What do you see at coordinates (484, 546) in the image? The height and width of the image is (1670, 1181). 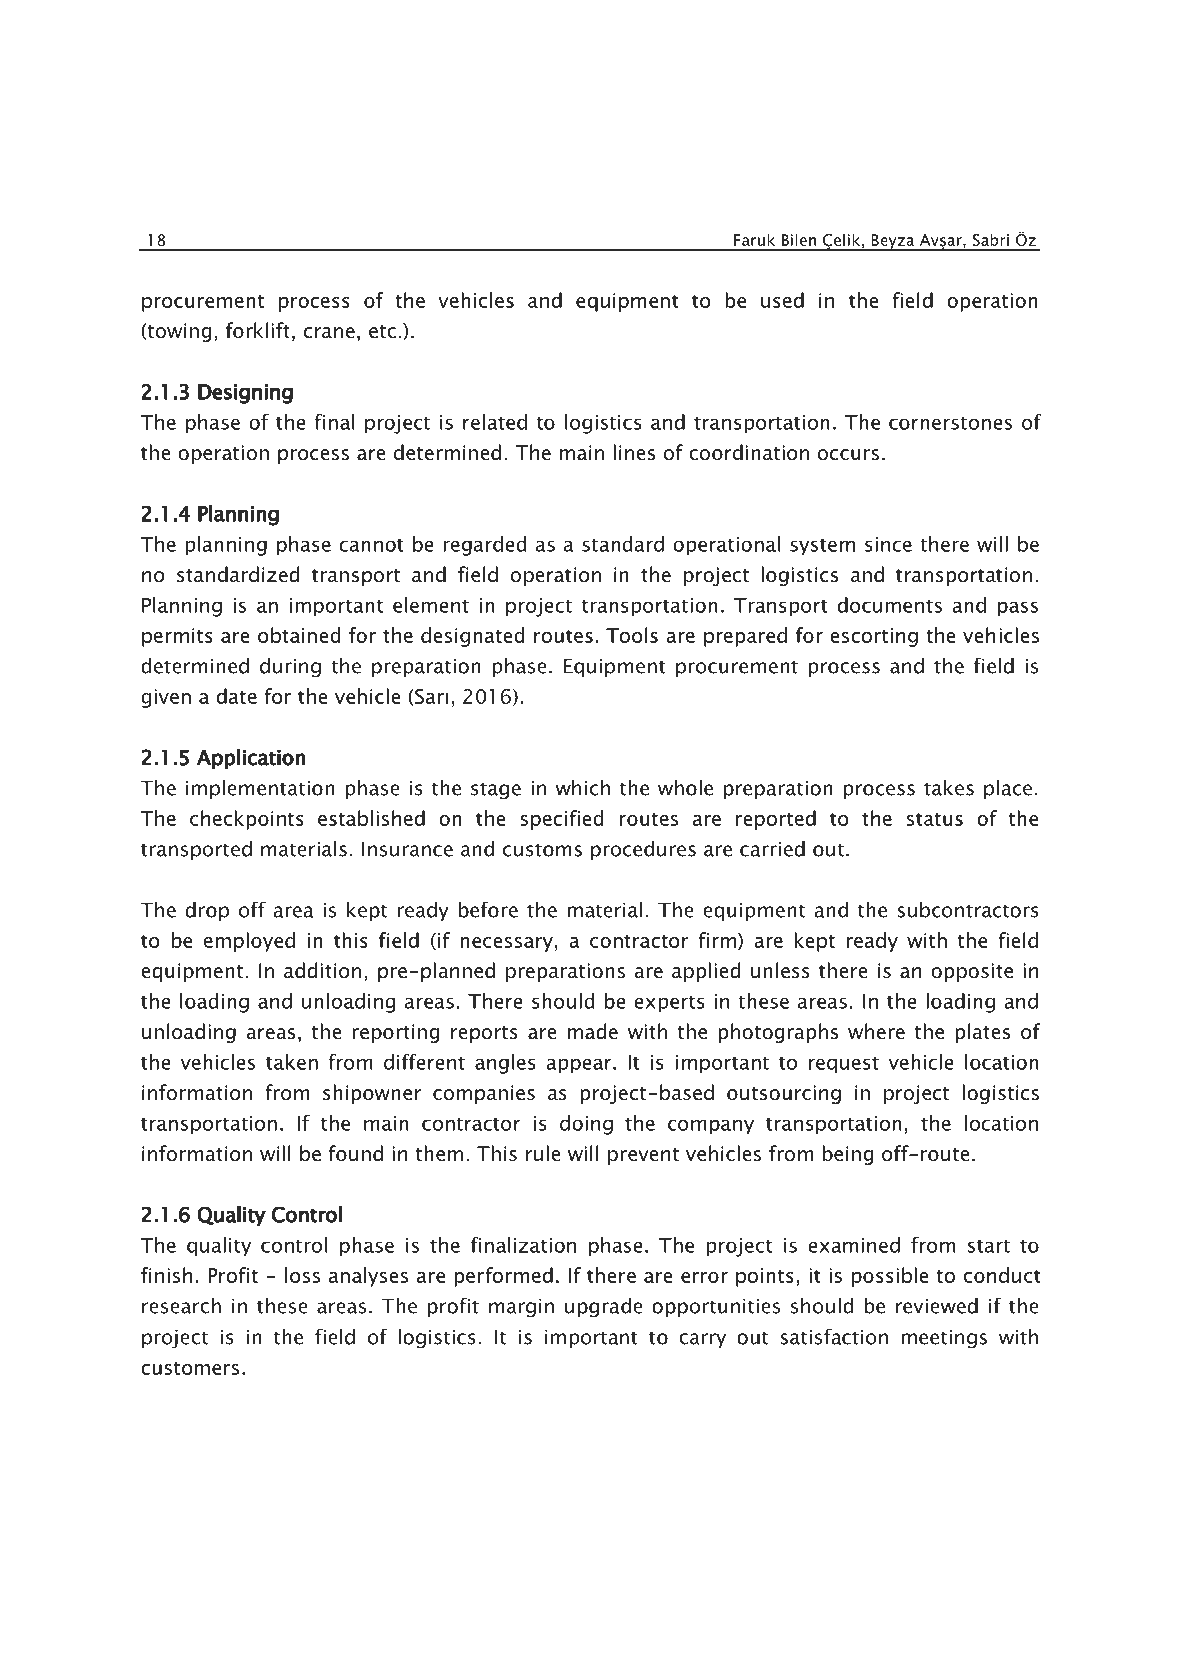 I see `regarded` at bounding box center [484, 546].
